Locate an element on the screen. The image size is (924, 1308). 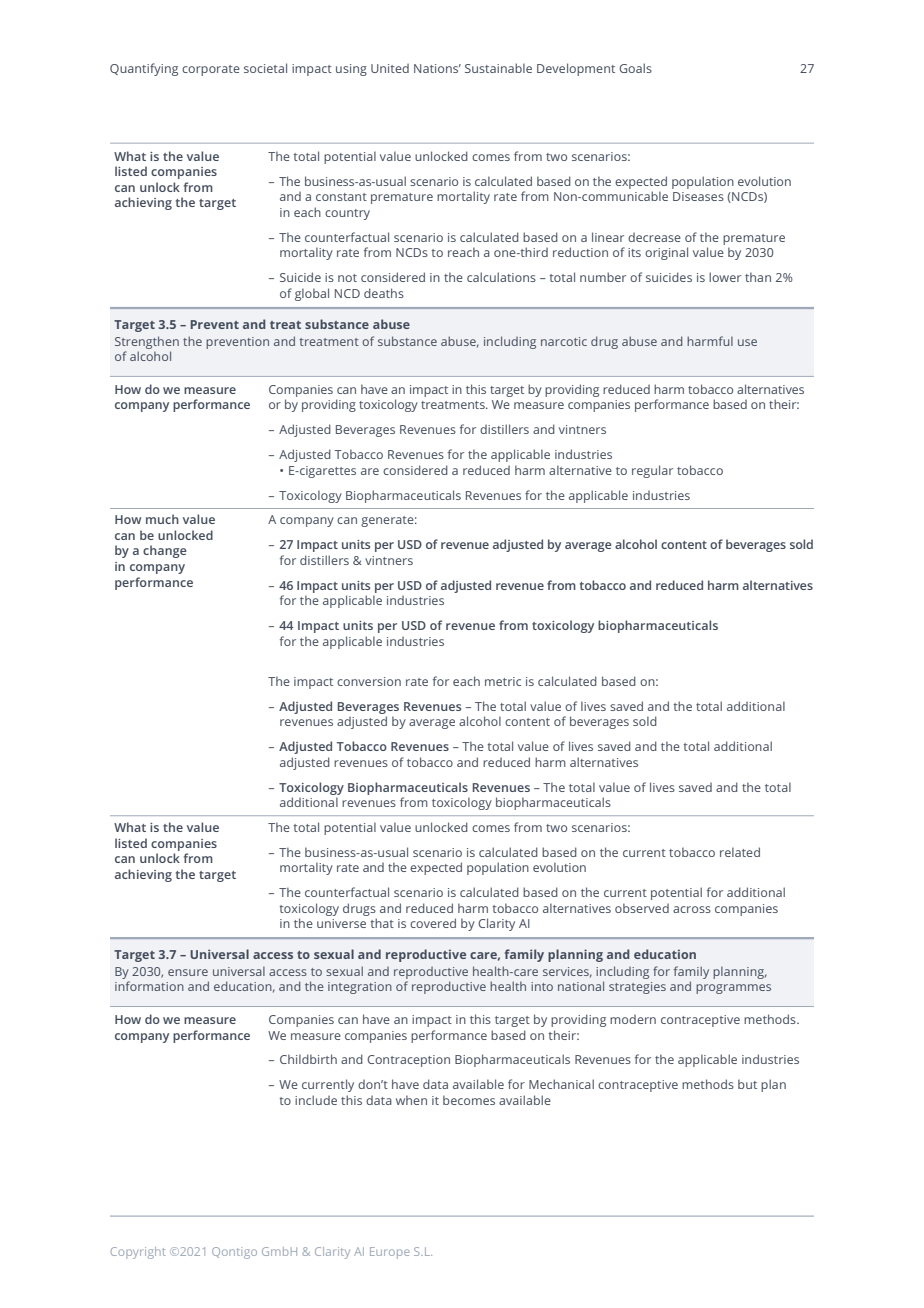
related is located at coordinates (740, 852).
